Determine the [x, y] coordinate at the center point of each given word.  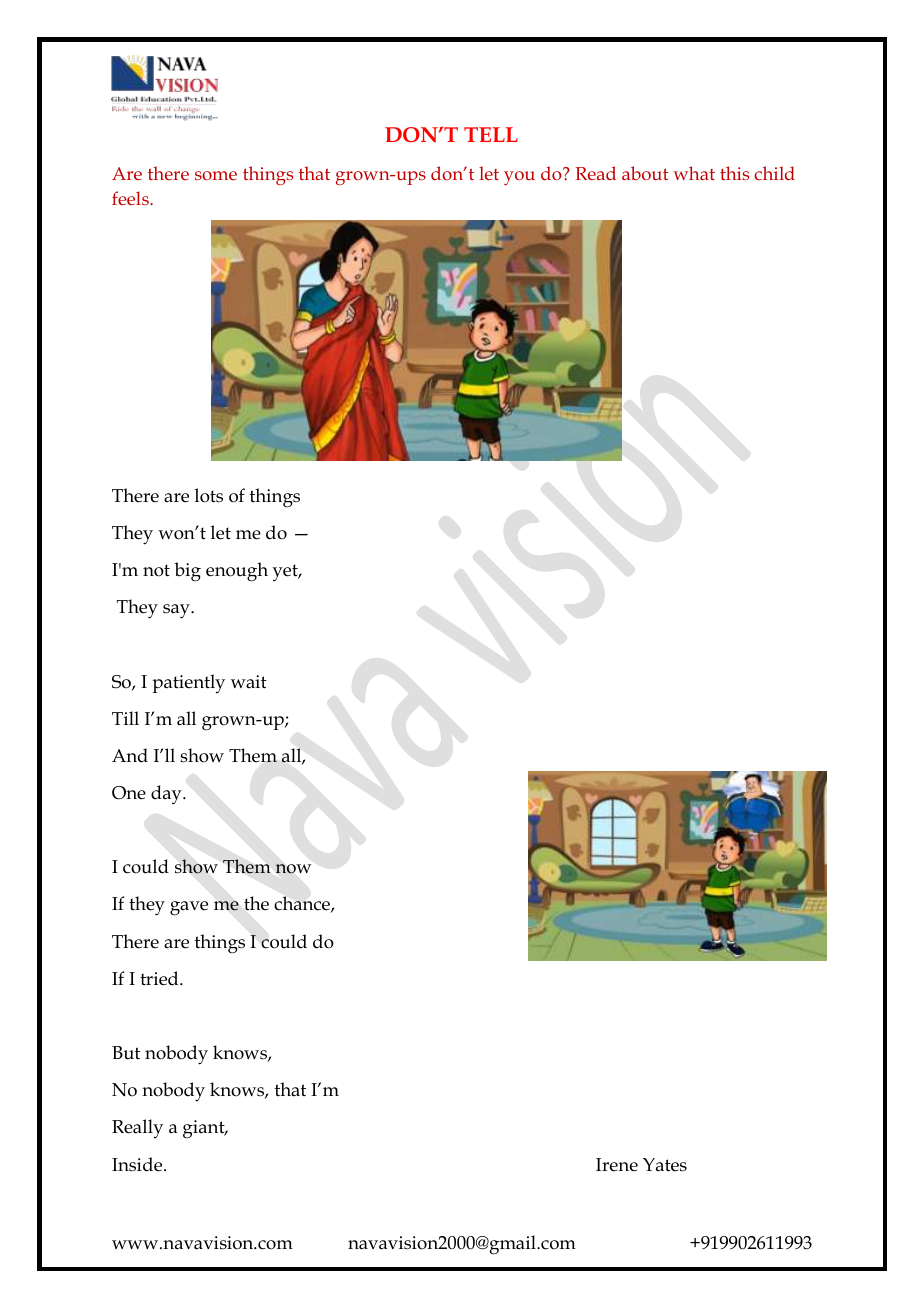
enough [237, 572]
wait [249, 682]
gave [189, 908]
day [167, 795]
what [694, 173]
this [734, 173]
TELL [491, 134]
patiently [188, 684]
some [216, 175]
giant [205, 1129]
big [187, 572]
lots [209, 495]
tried [160, 978]
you [519, 178]
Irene [617, 1165]
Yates [665, 1165]
